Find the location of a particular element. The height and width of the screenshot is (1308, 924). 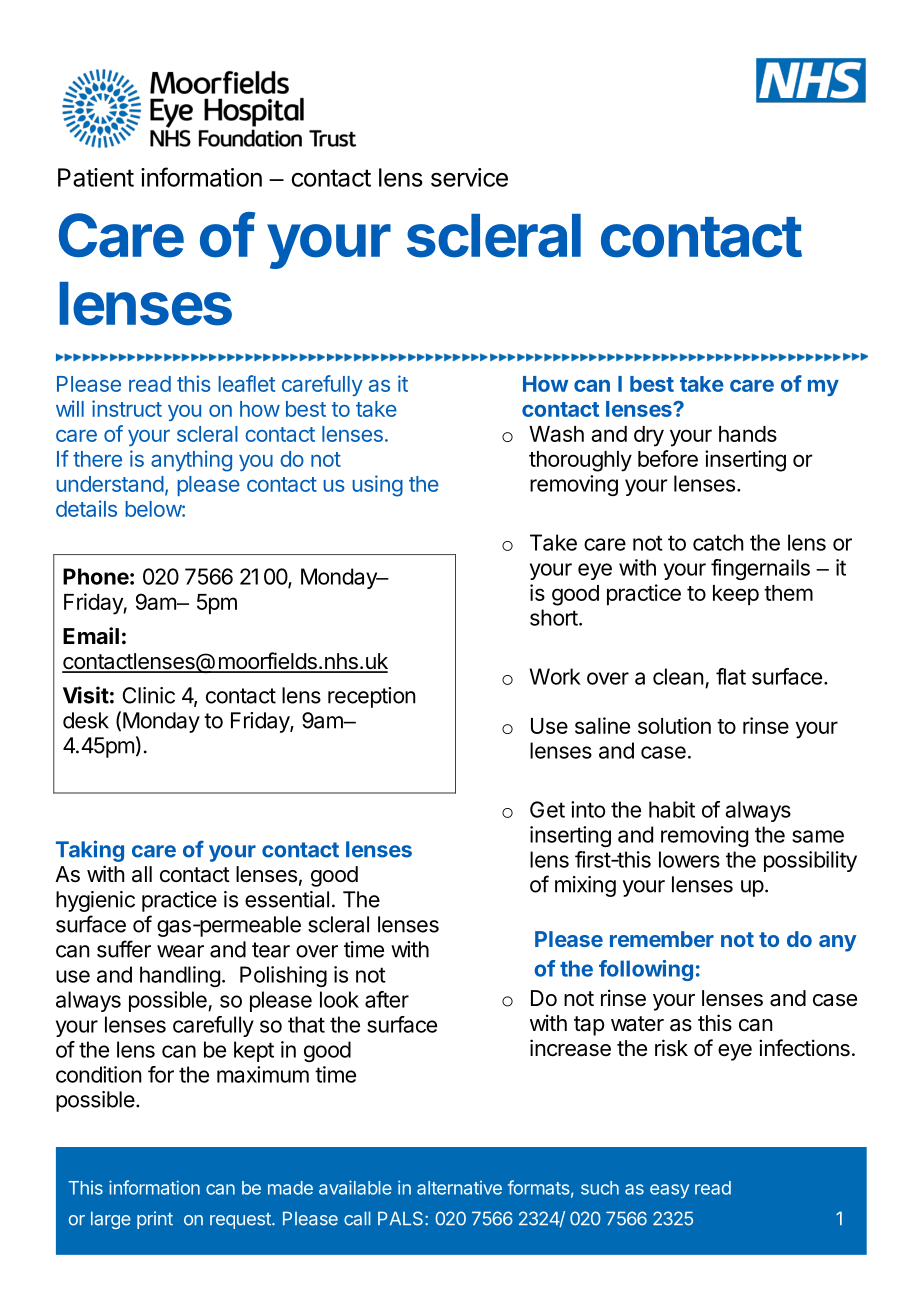

following is located at coordinates (646, 970).
